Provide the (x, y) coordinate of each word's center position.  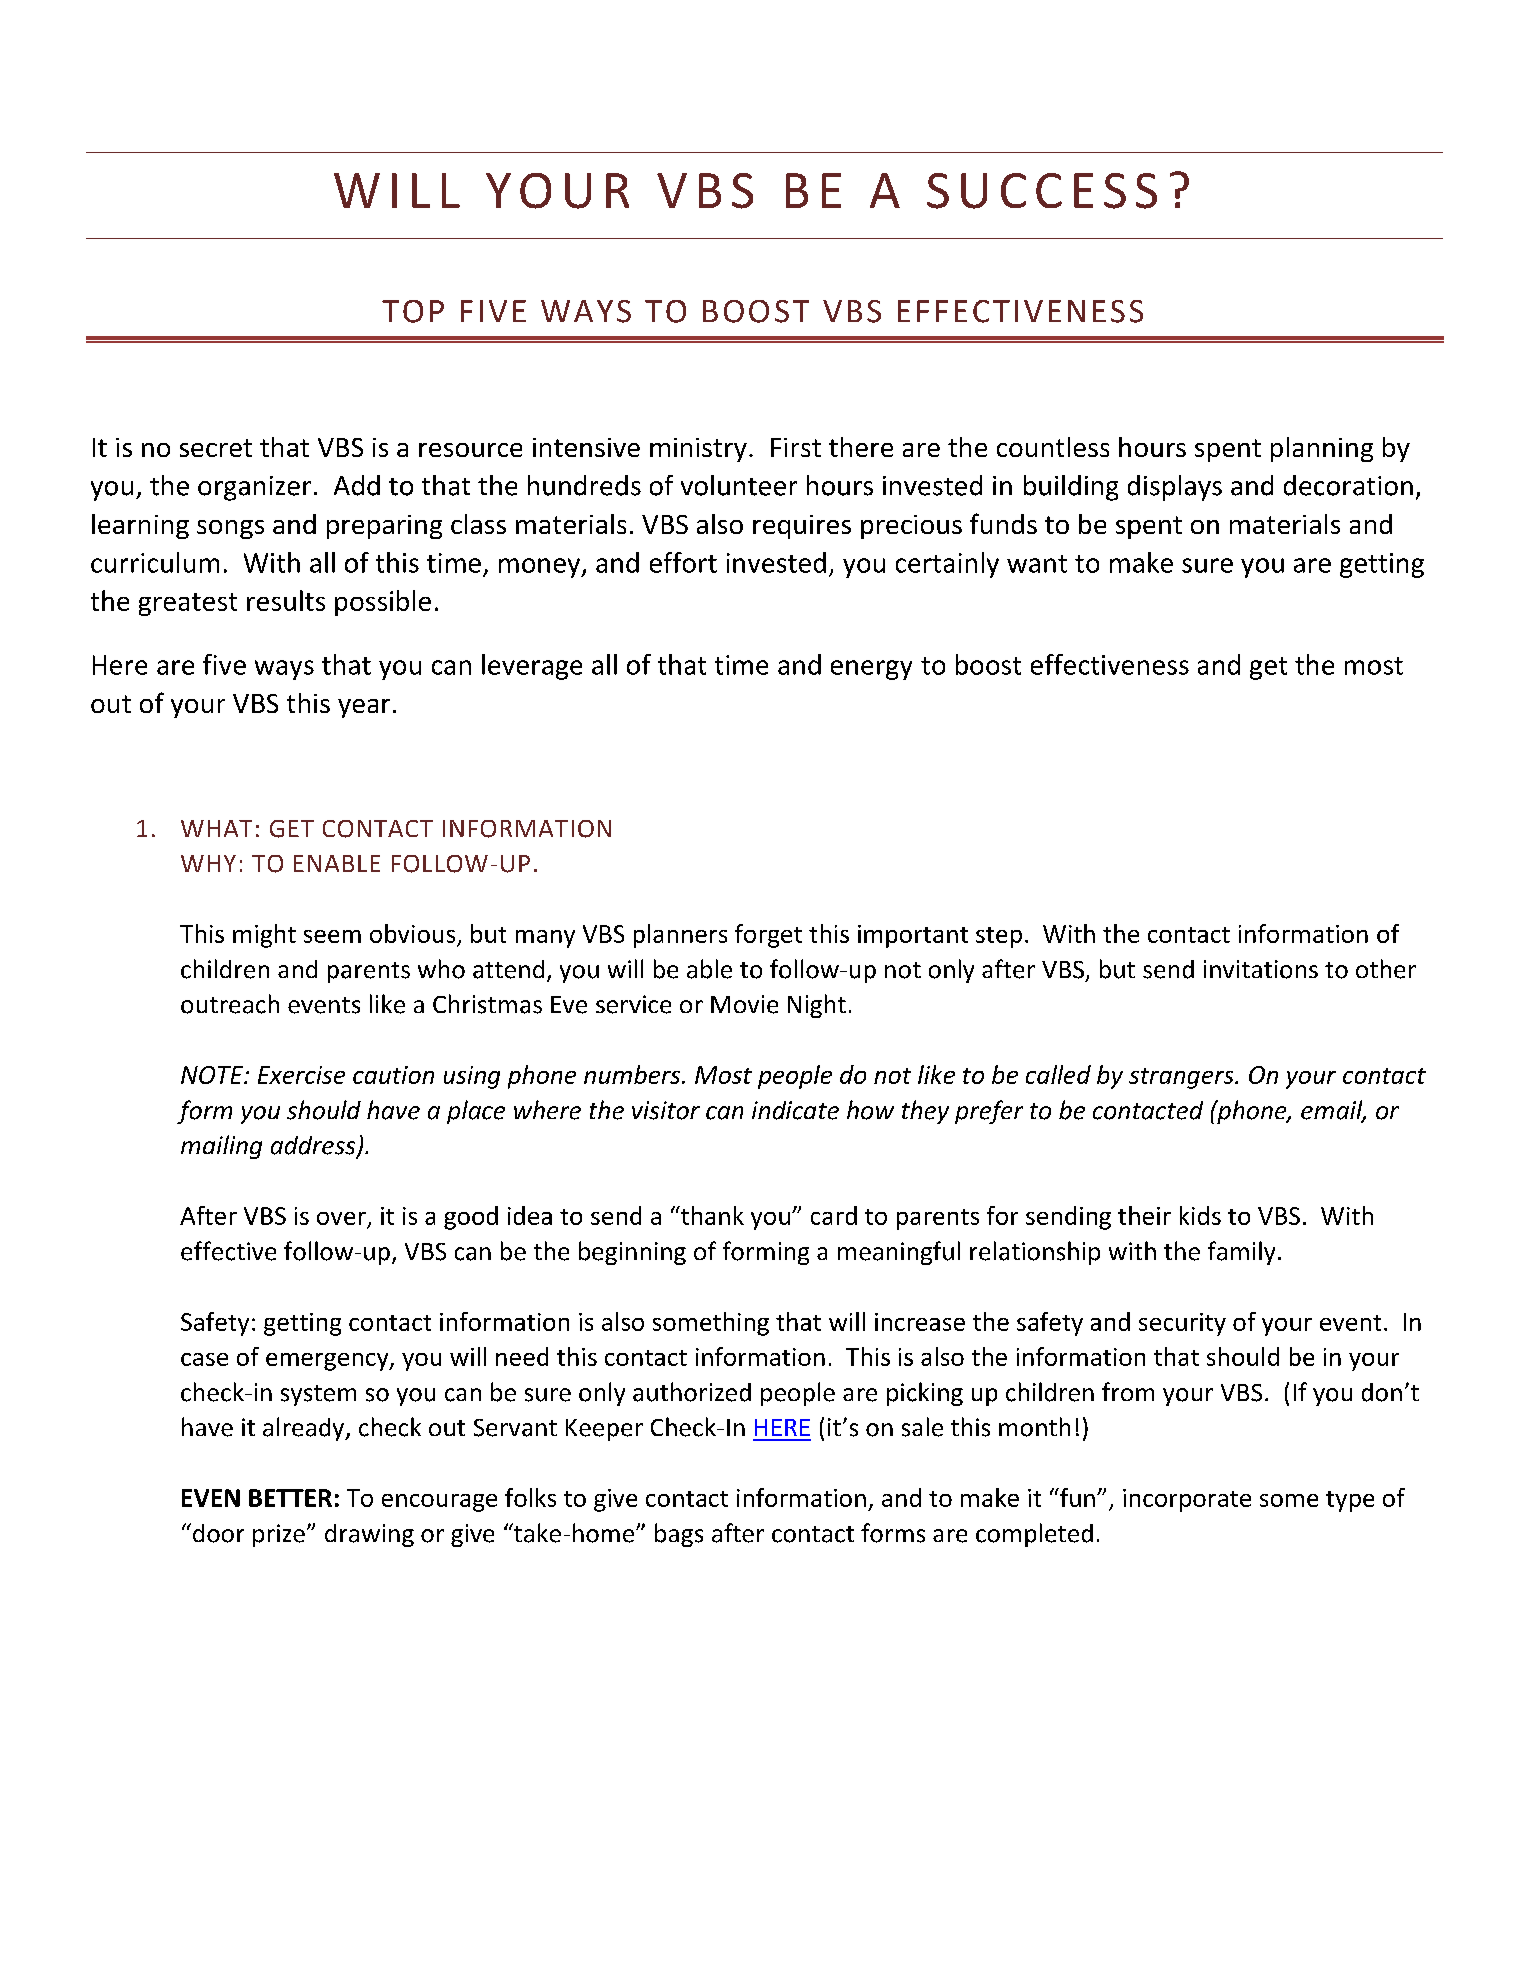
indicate (795, 1110)
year (364, 708)
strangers (1182, 1078)
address (314, 1146)
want (1037, 564)
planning (1322, 449)
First (796, 447)
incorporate (1187, 1500)
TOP (413, 311)
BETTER (290, 1498)
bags (679, 1535)
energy (871, 670)
